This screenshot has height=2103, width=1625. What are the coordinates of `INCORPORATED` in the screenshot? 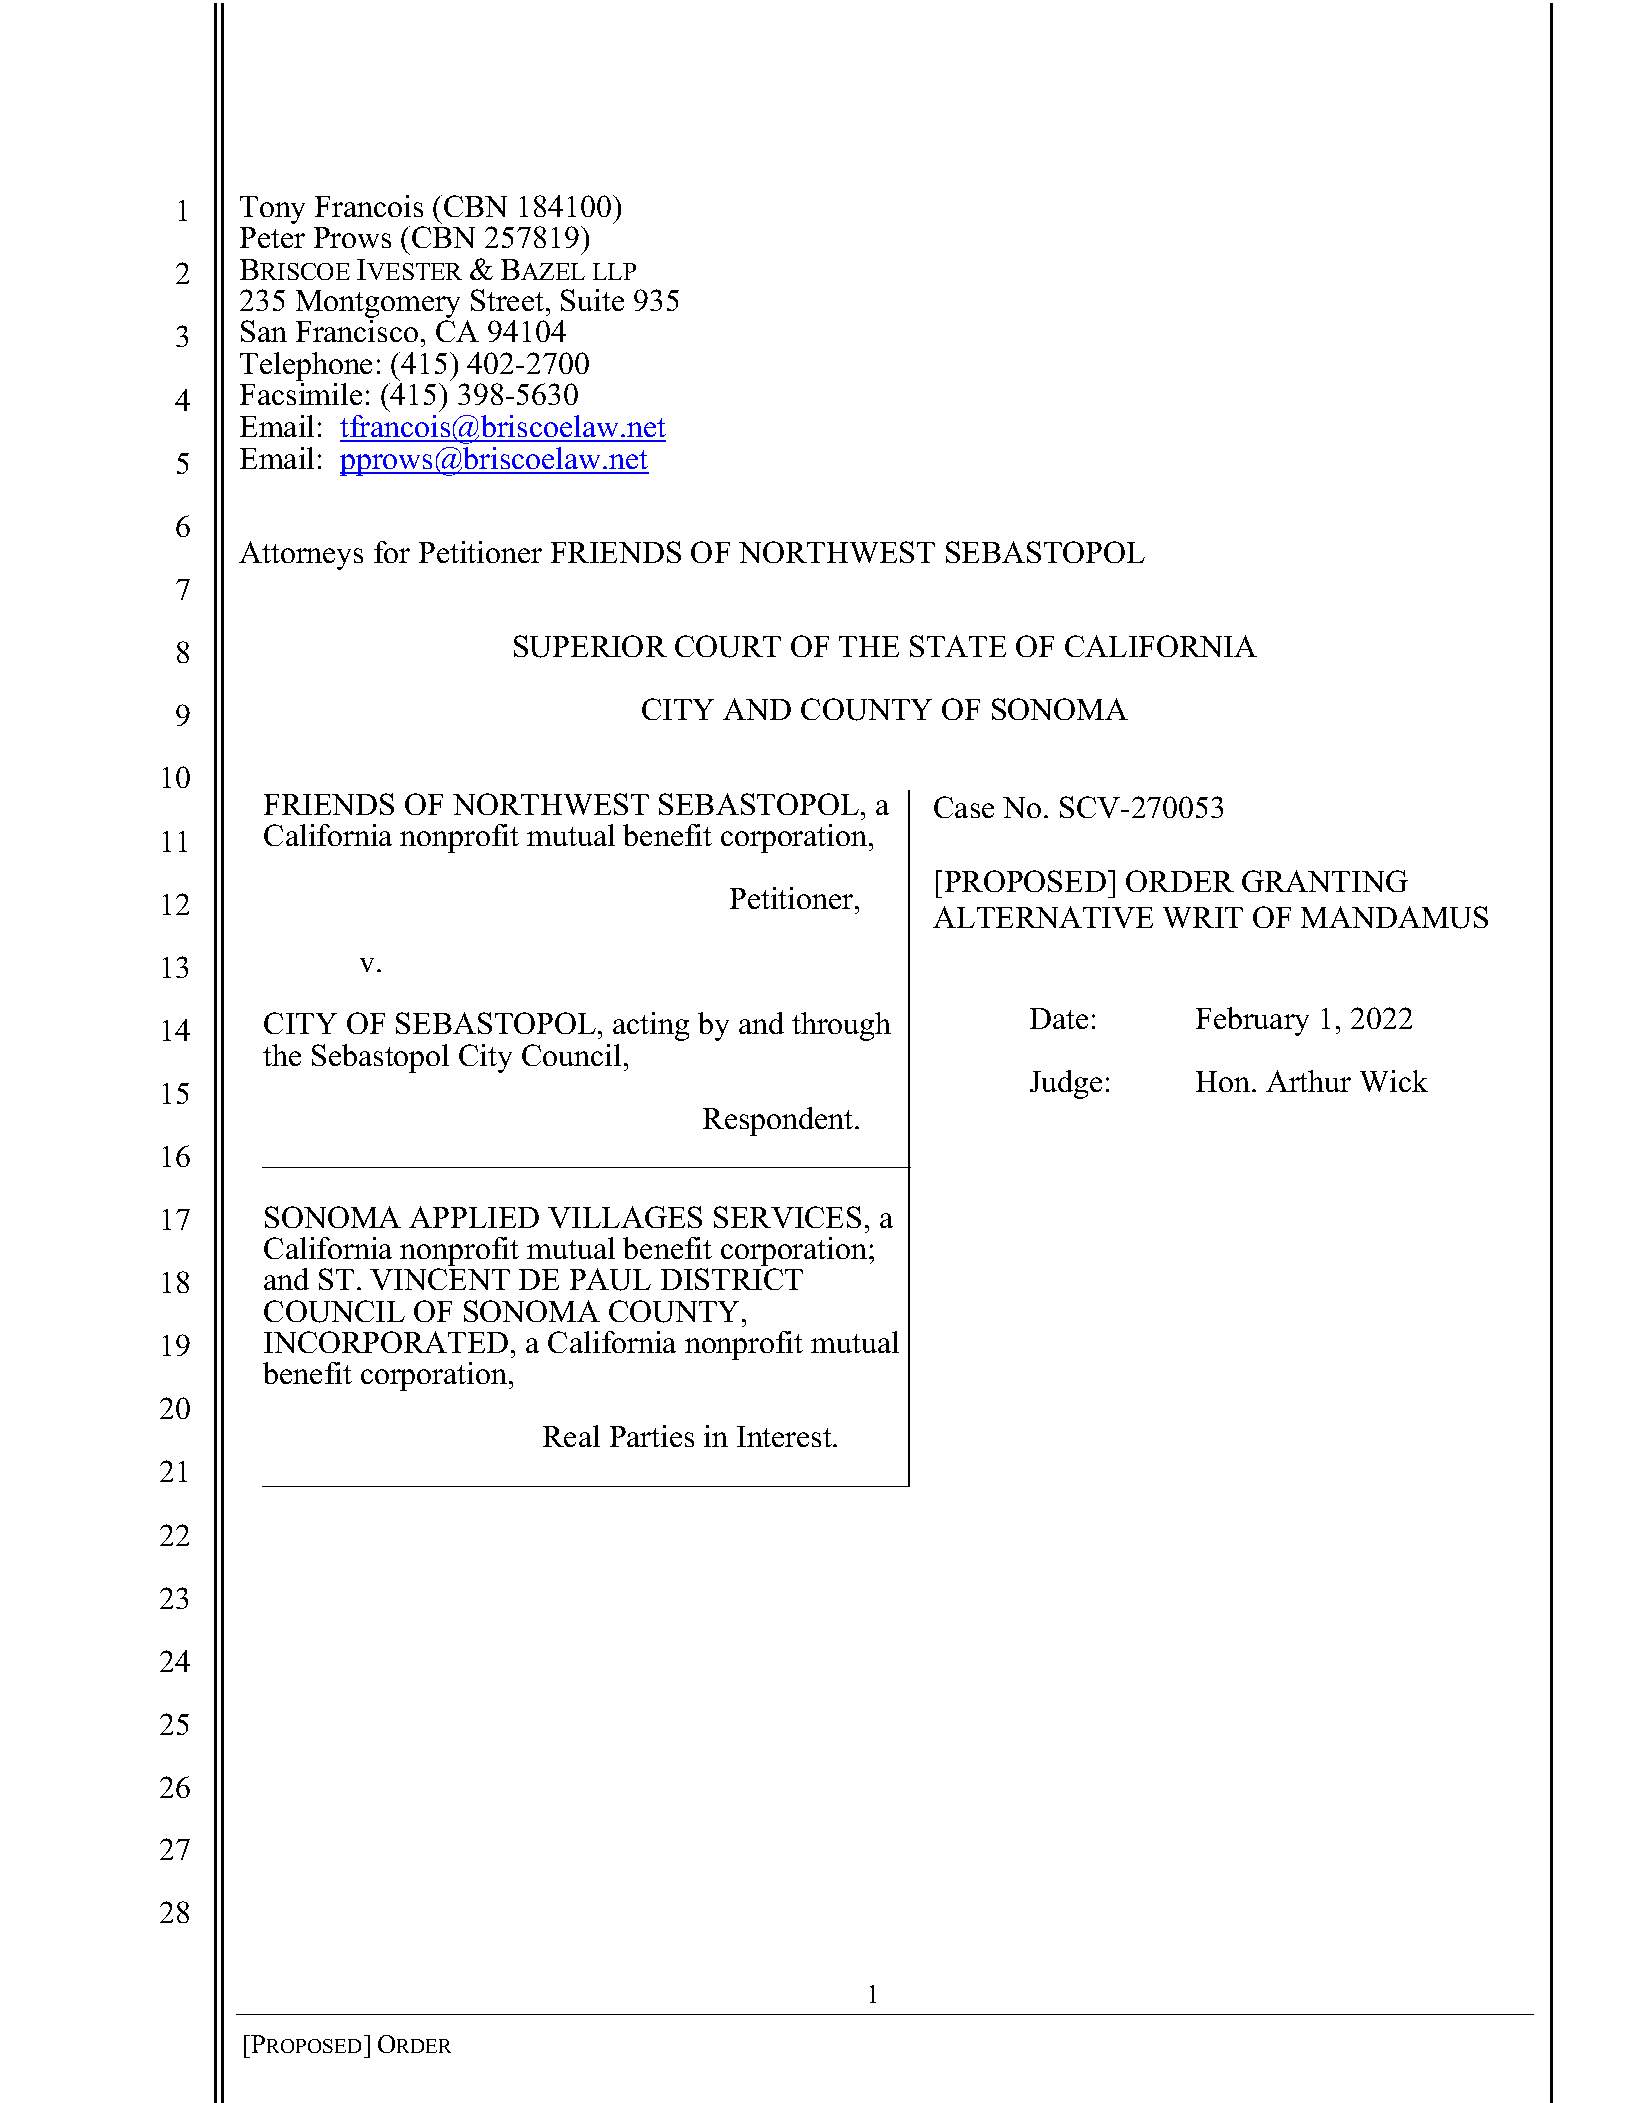 It's located at (386, 1342).
